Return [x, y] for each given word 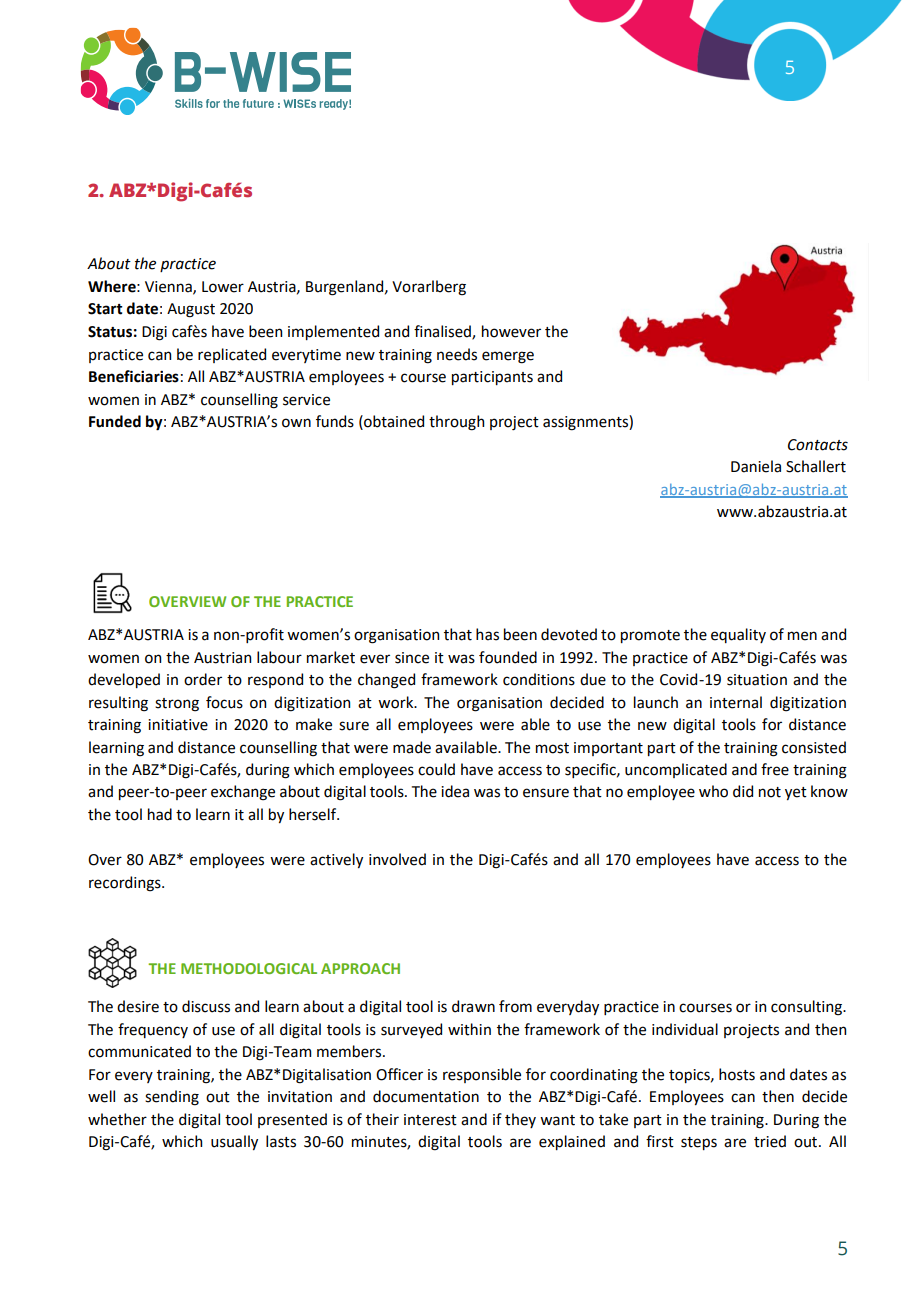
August [191, 310]
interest [430, 1120]
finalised [443, 332]
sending [172, 1098]
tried [770, 1141]
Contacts [818, 445]
